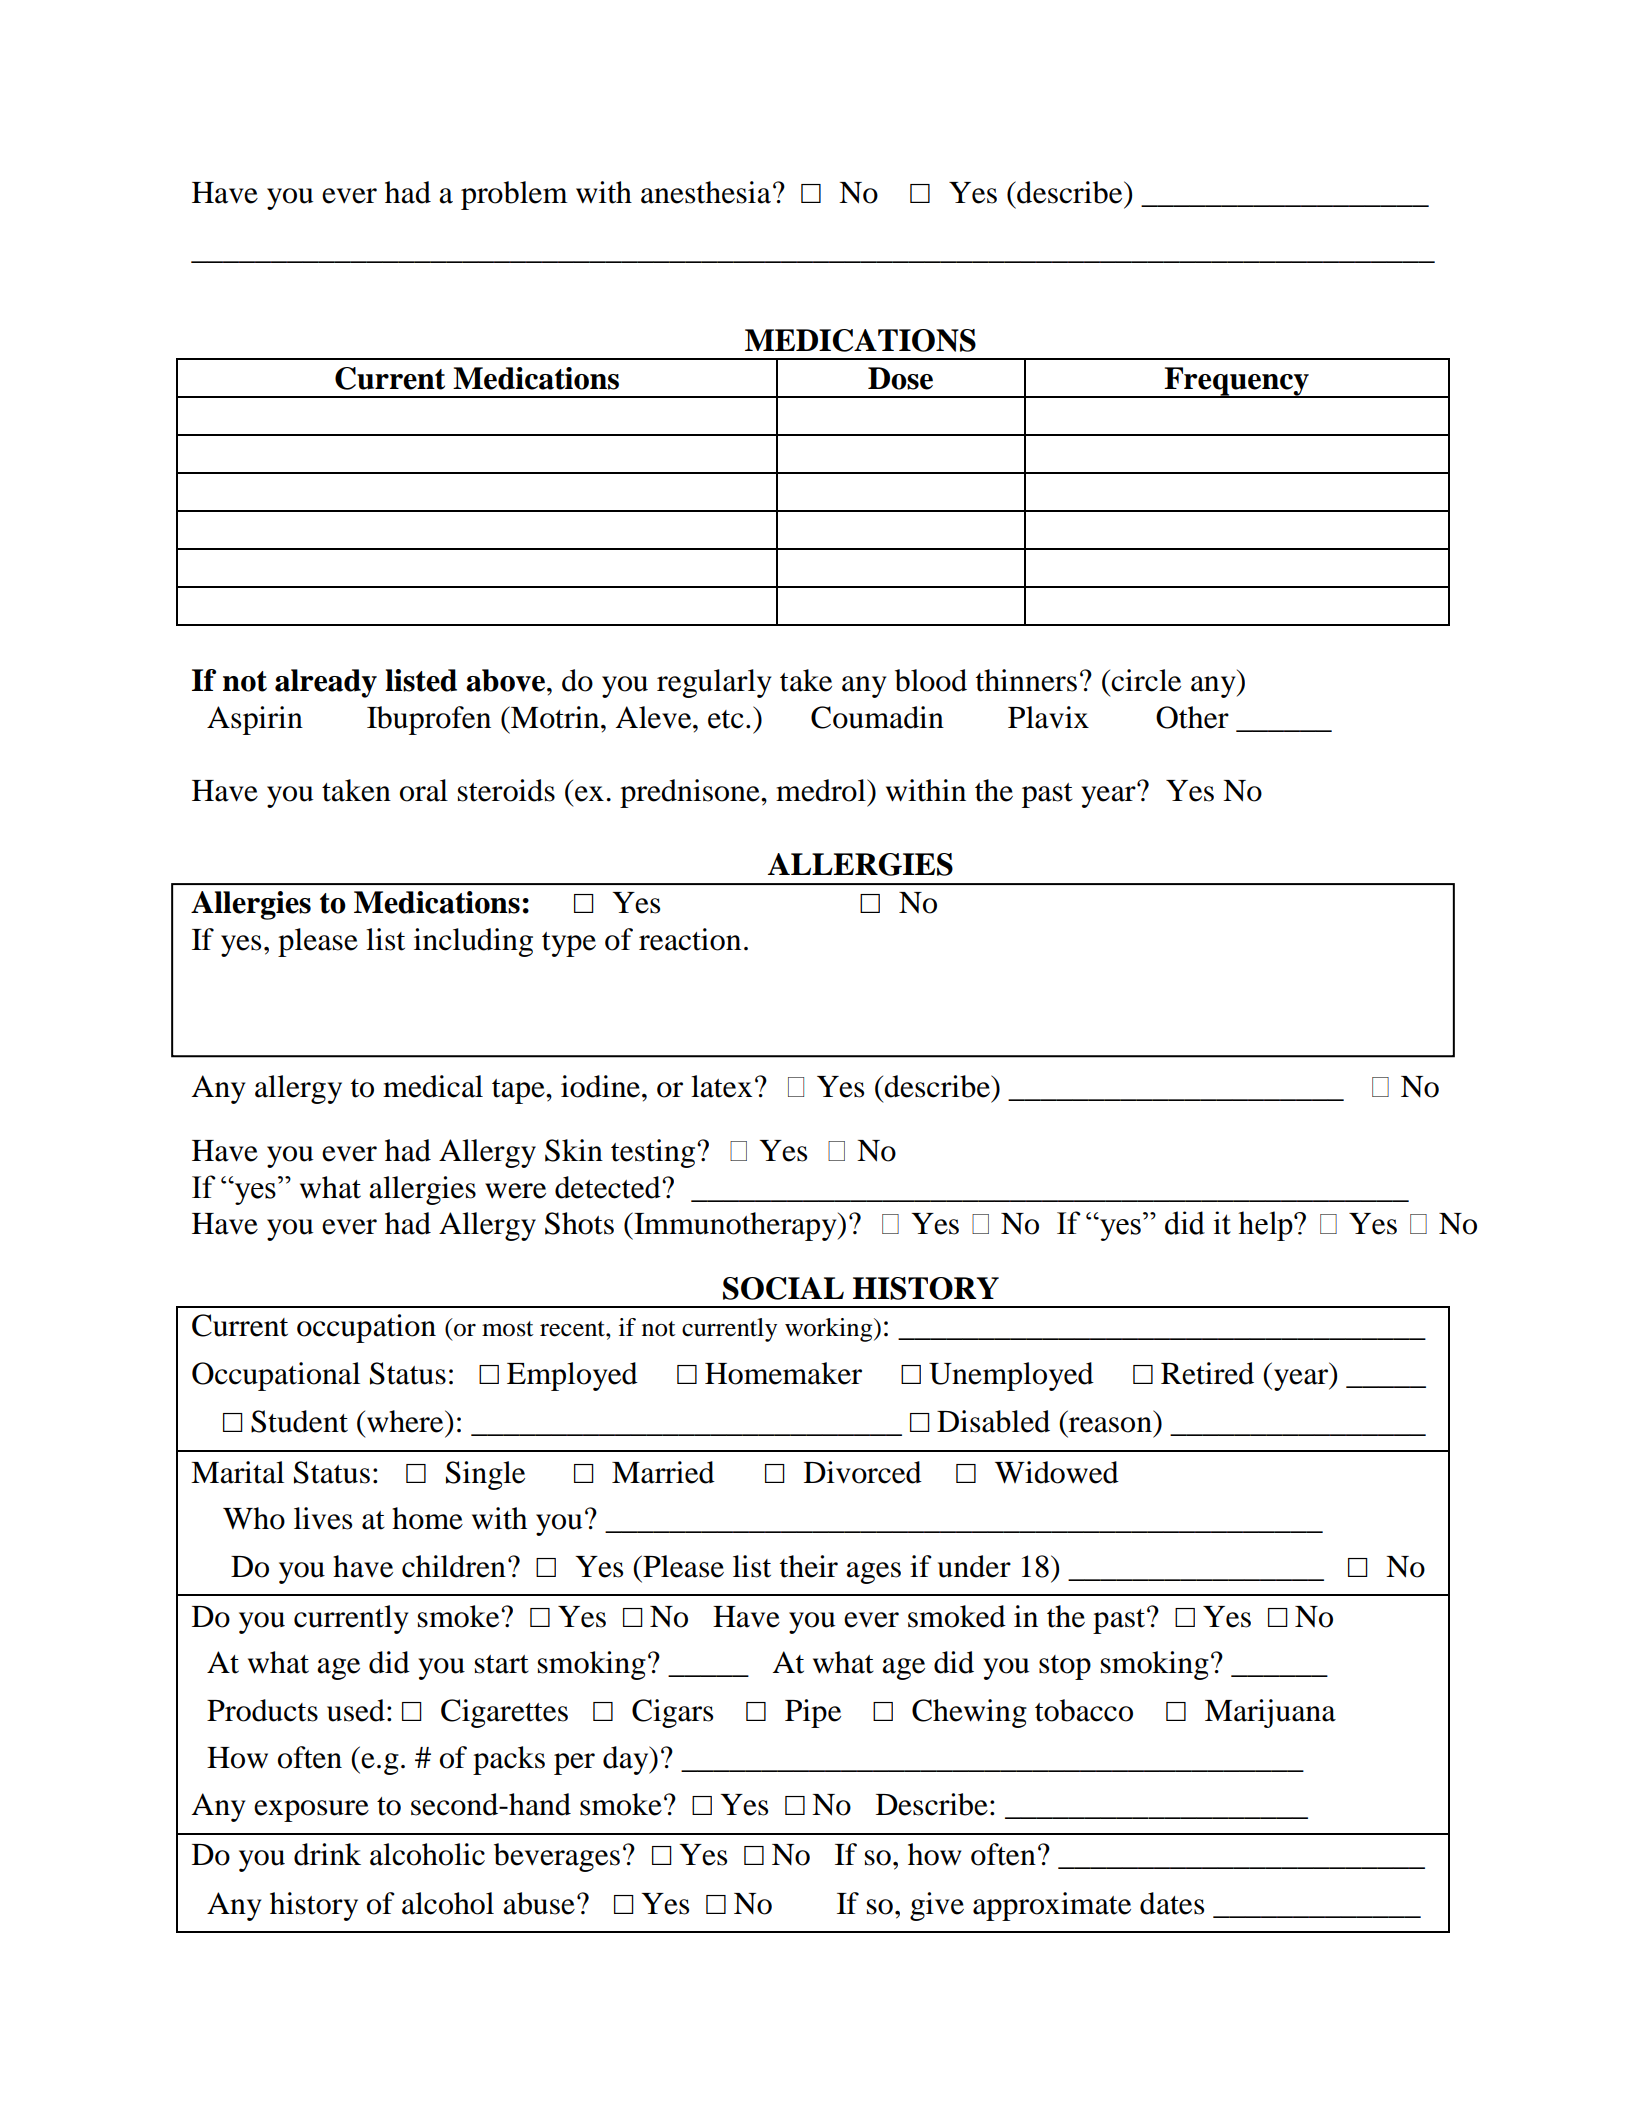 This page has width=1626, height=2104. Describe the element at coordinates (327, 1854) in the page. I see `drink` at that location.
